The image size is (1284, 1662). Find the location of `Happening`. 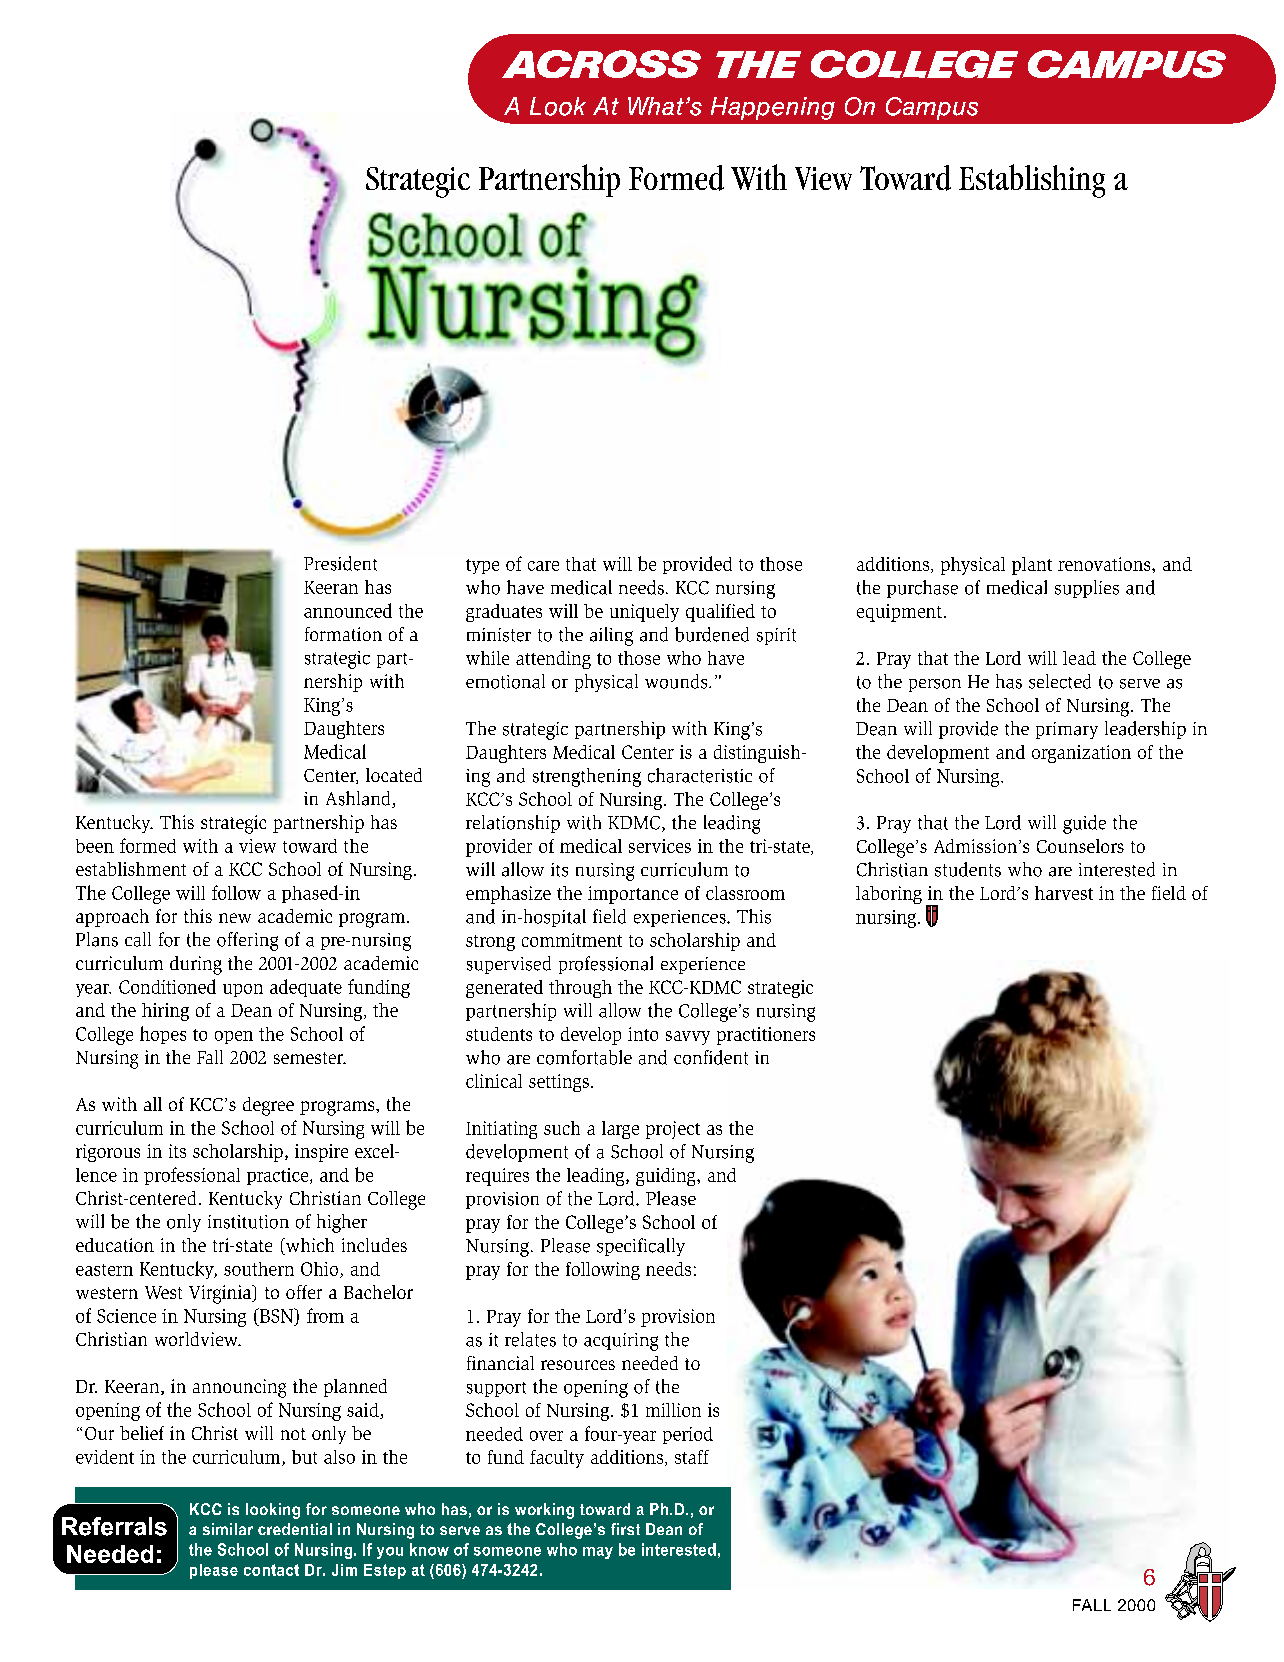

Happening is located at coordinates (773, 108).
